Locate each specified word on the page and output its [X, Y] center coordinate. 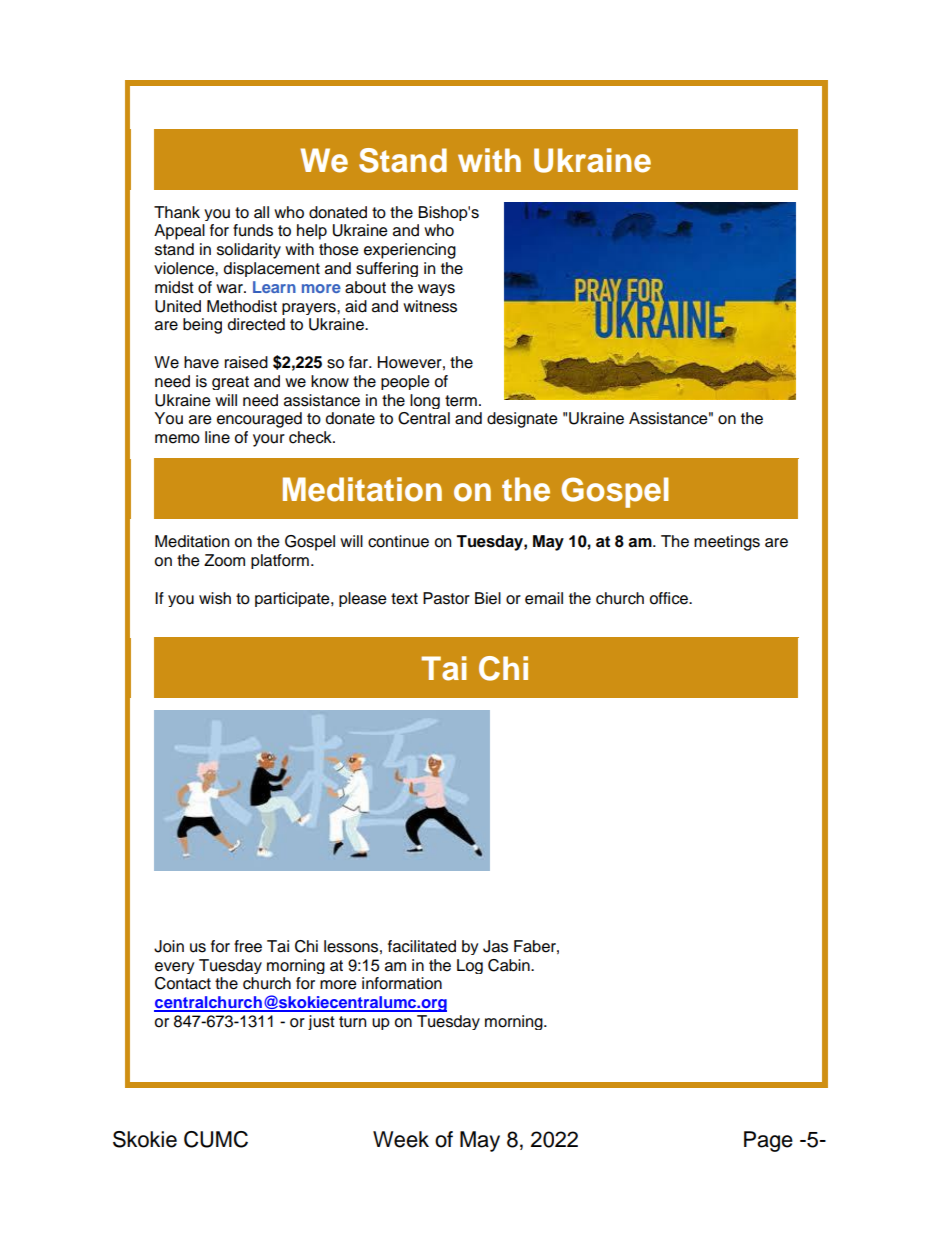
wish [215, 598]
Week [401, 1139]
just [321, 1022]
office [670, 598]
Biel [488, 598]
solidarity [249, 251]
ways [436, 290]
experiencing [410, 251]
